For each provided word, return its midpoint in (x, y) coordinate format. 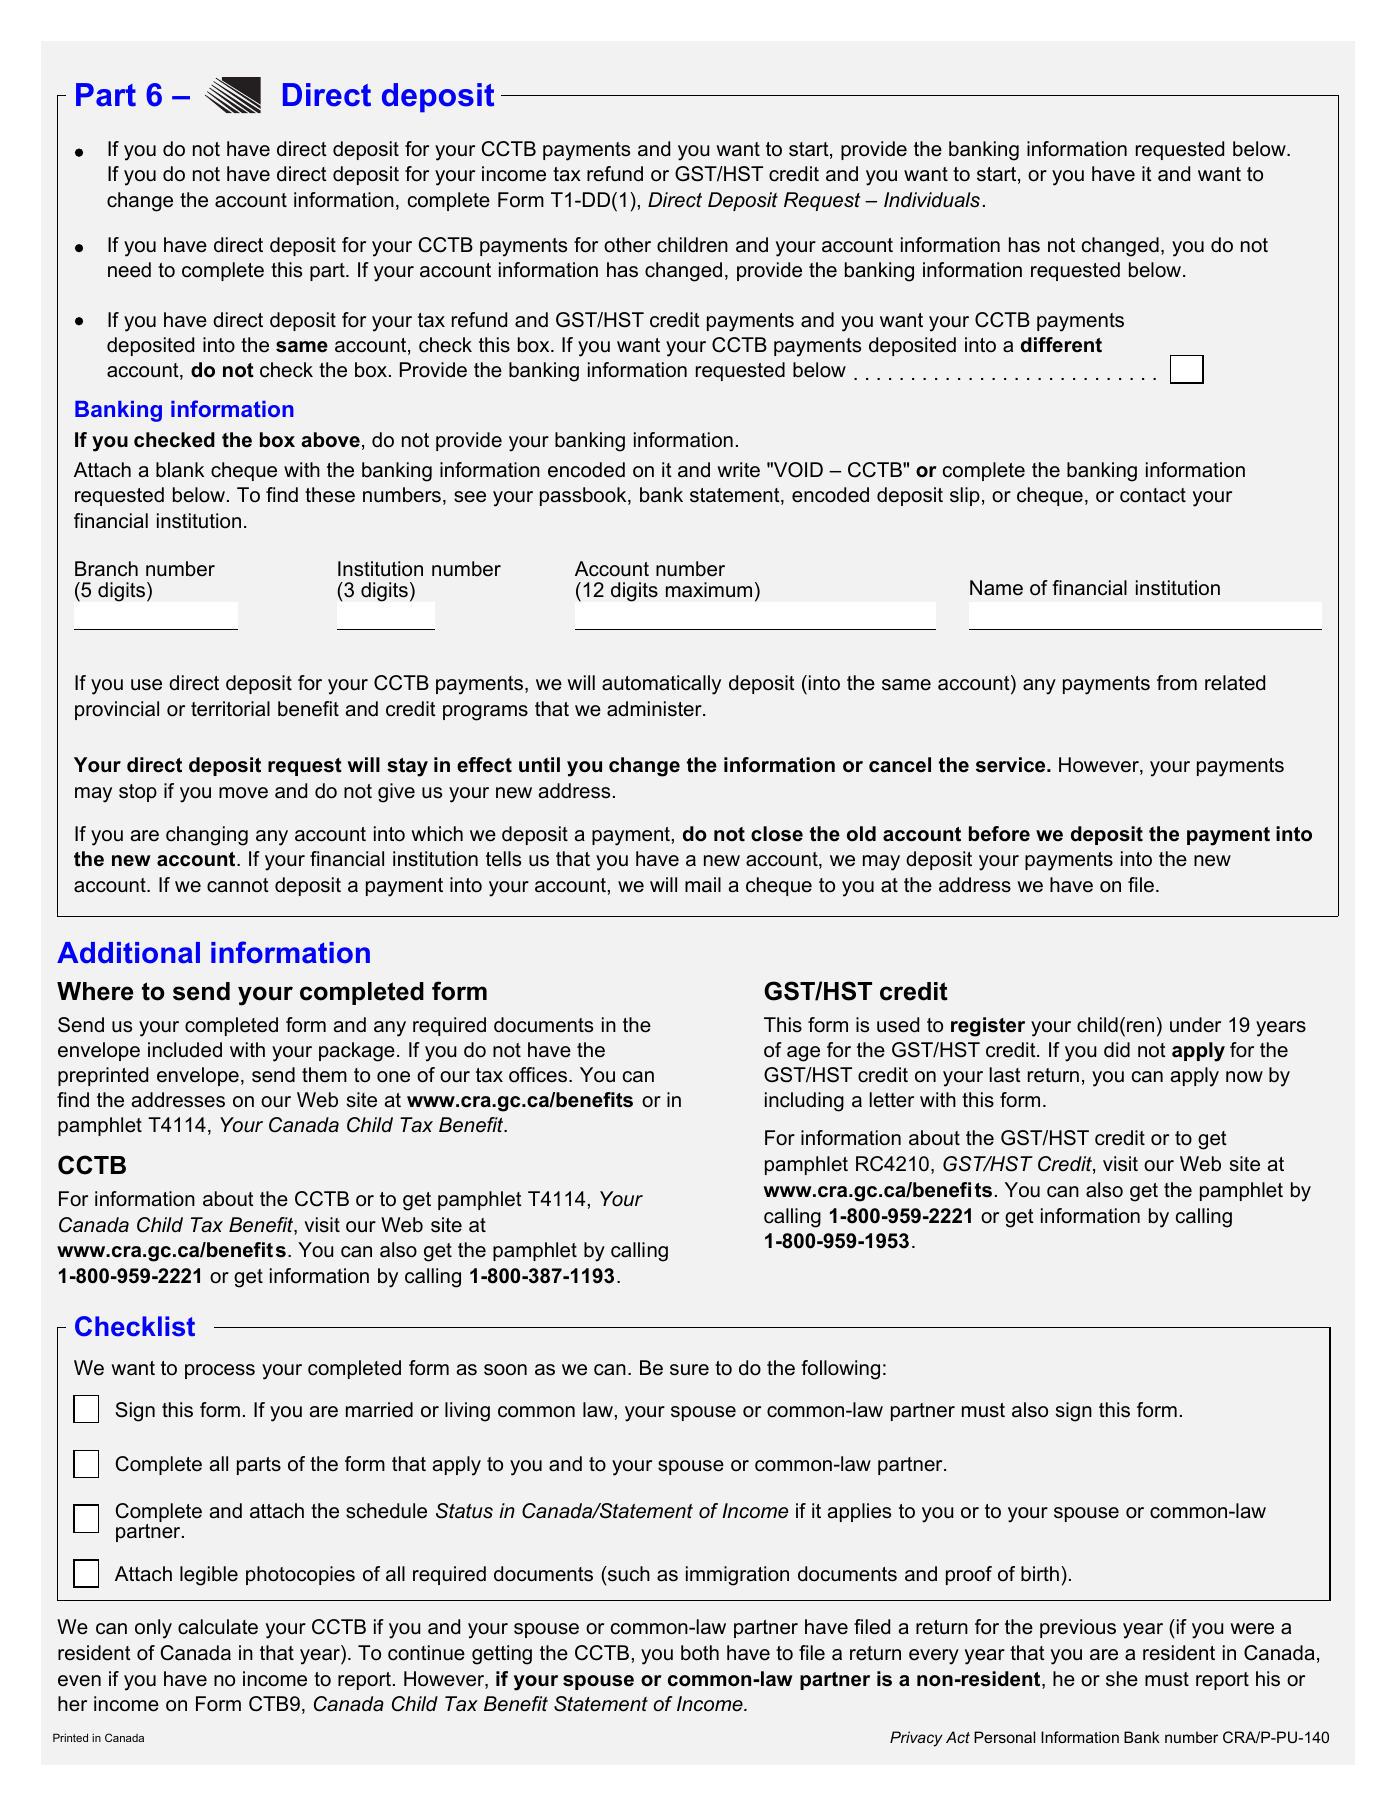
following (840, 1370)
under (1195, 1025)
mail (703, 885)
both (700, 1653)
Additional (128, 953)
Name (996, 588)
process (220, 1371)
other (627, 245)
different (1061, 345)
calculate (218, 1627)
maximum (709, 590)
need (129, 270)
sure (689, 1370)
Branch (106, 569)
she (1122, 1679)
